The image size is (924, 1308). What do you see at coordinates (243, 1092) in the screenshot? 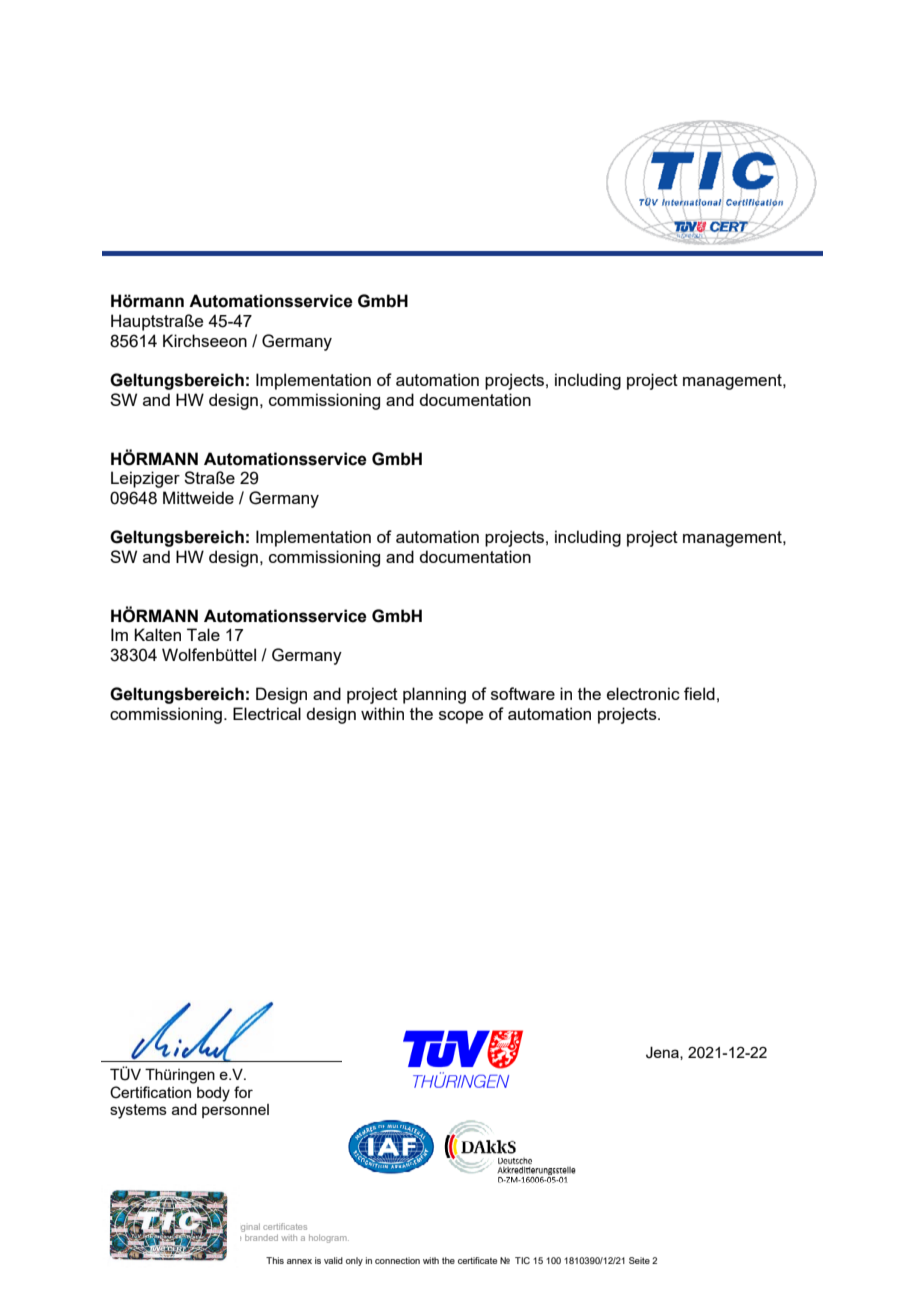
I see `for` at bounding box center [243, 1092].
